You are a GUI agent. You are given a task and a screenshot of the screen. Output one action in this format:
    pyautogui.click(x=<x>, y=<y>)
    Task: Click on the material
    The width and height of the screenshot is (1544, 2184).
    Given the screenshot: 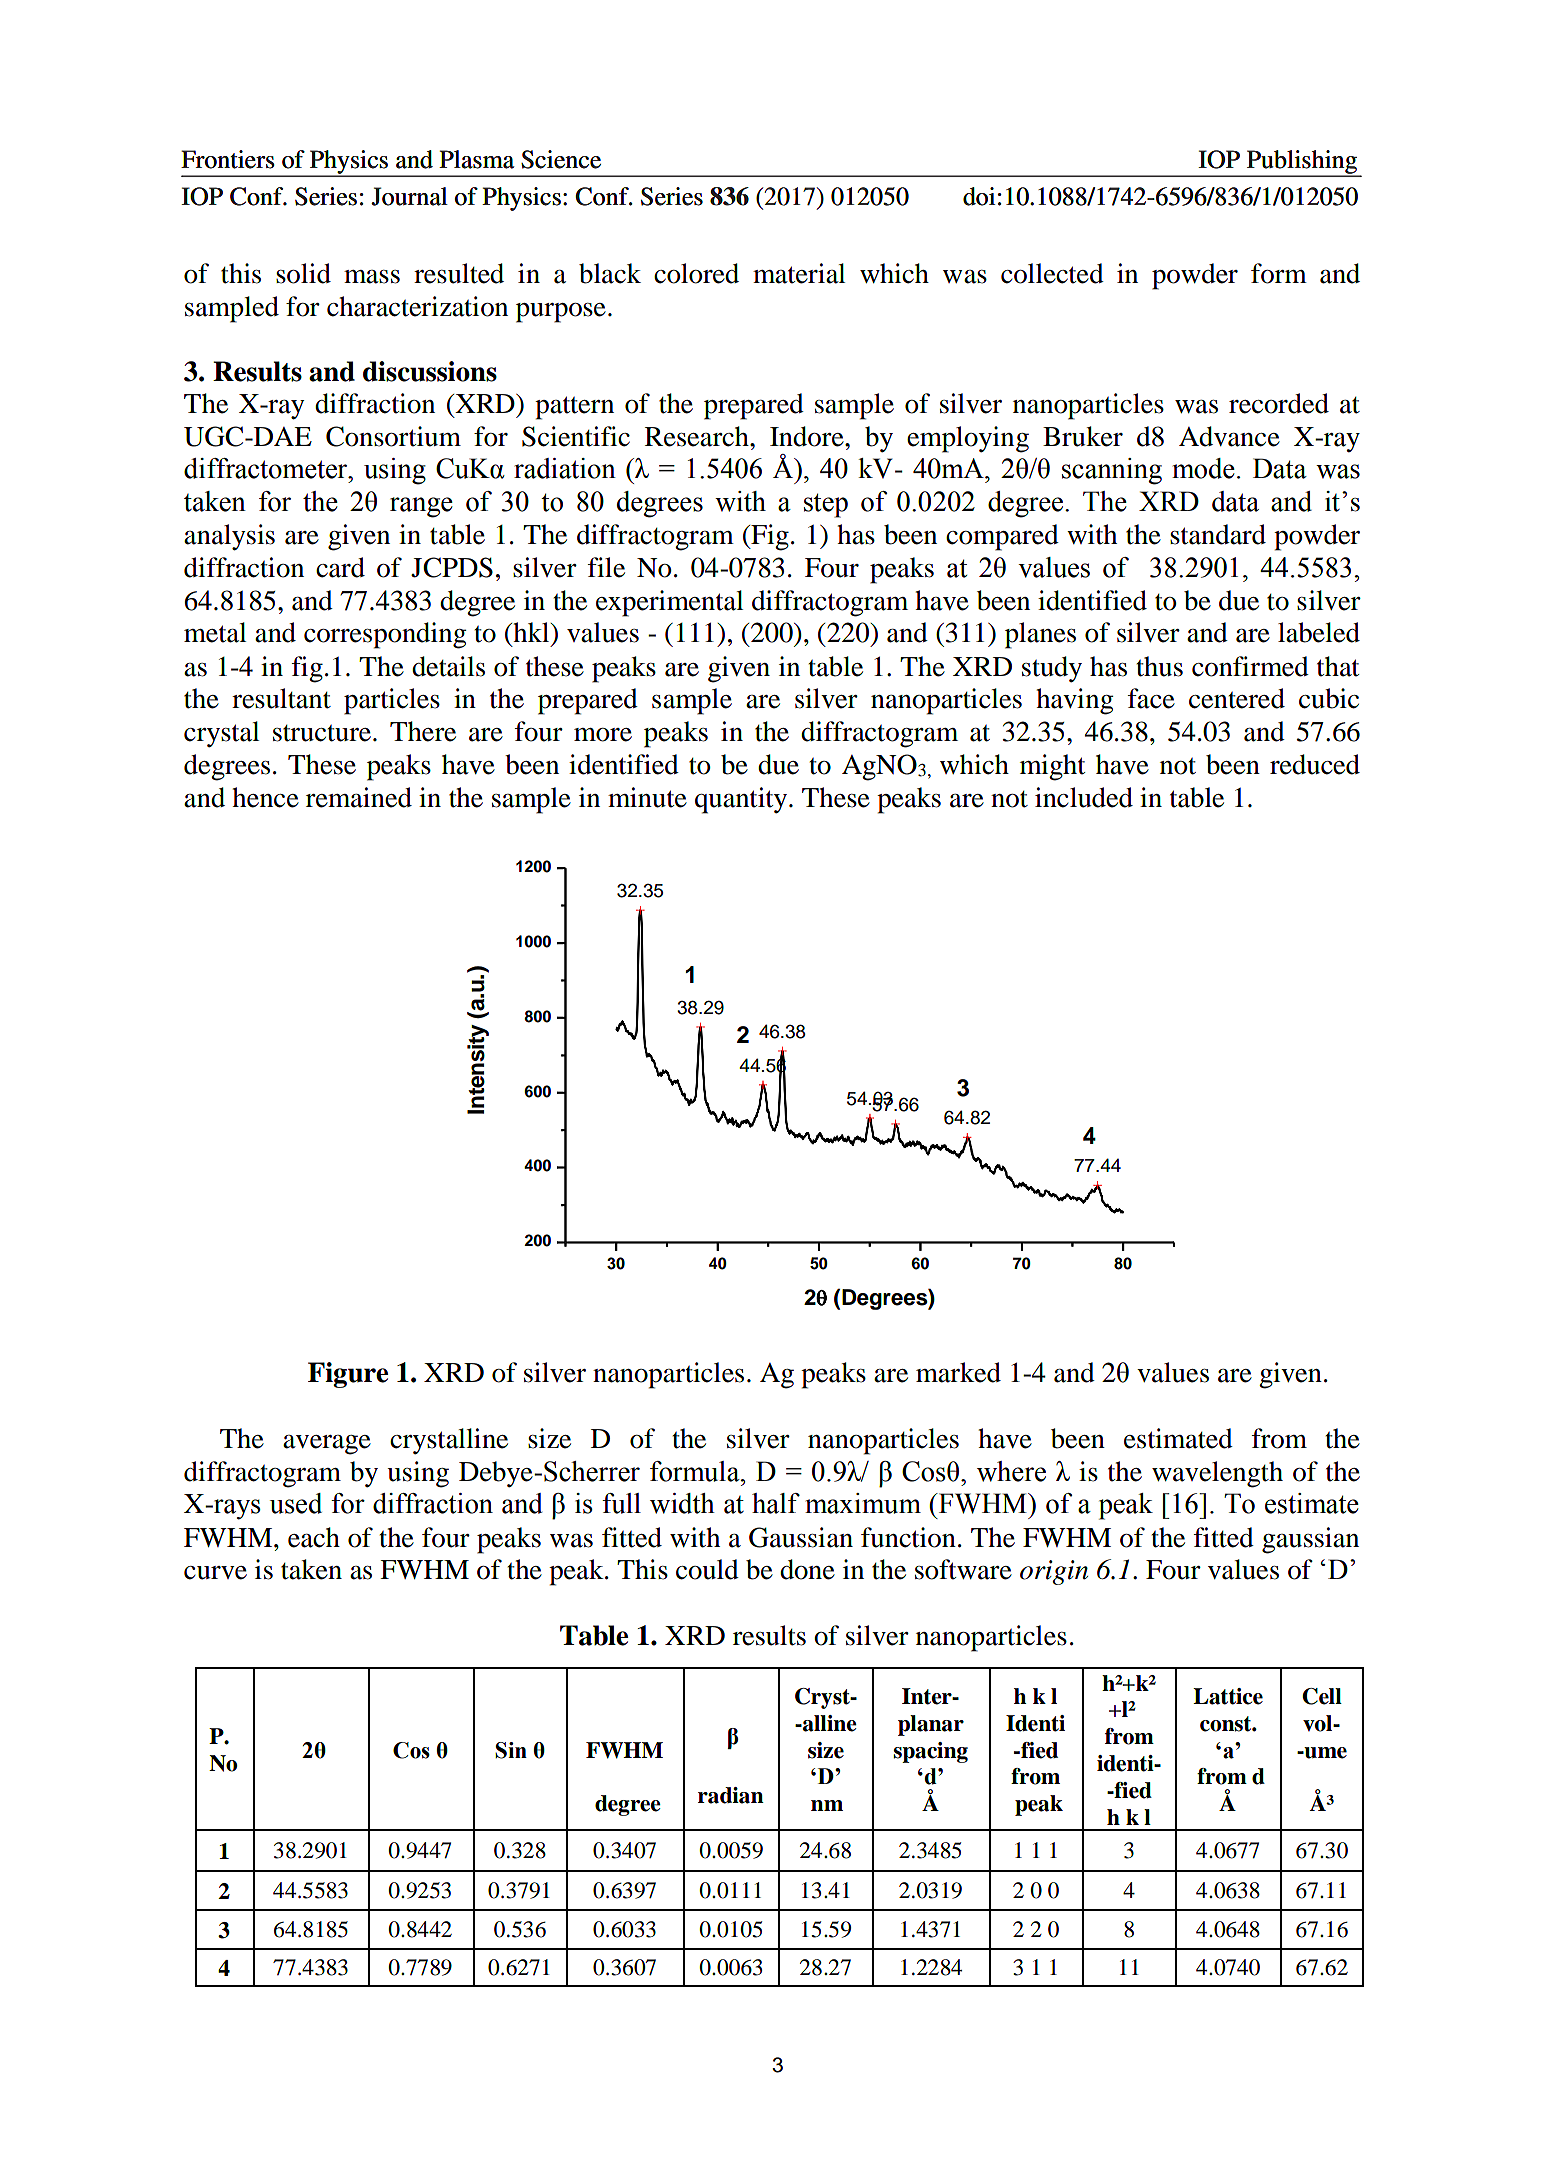 What is the action you would take?
    pyautogui.click(x=799, y=273)
